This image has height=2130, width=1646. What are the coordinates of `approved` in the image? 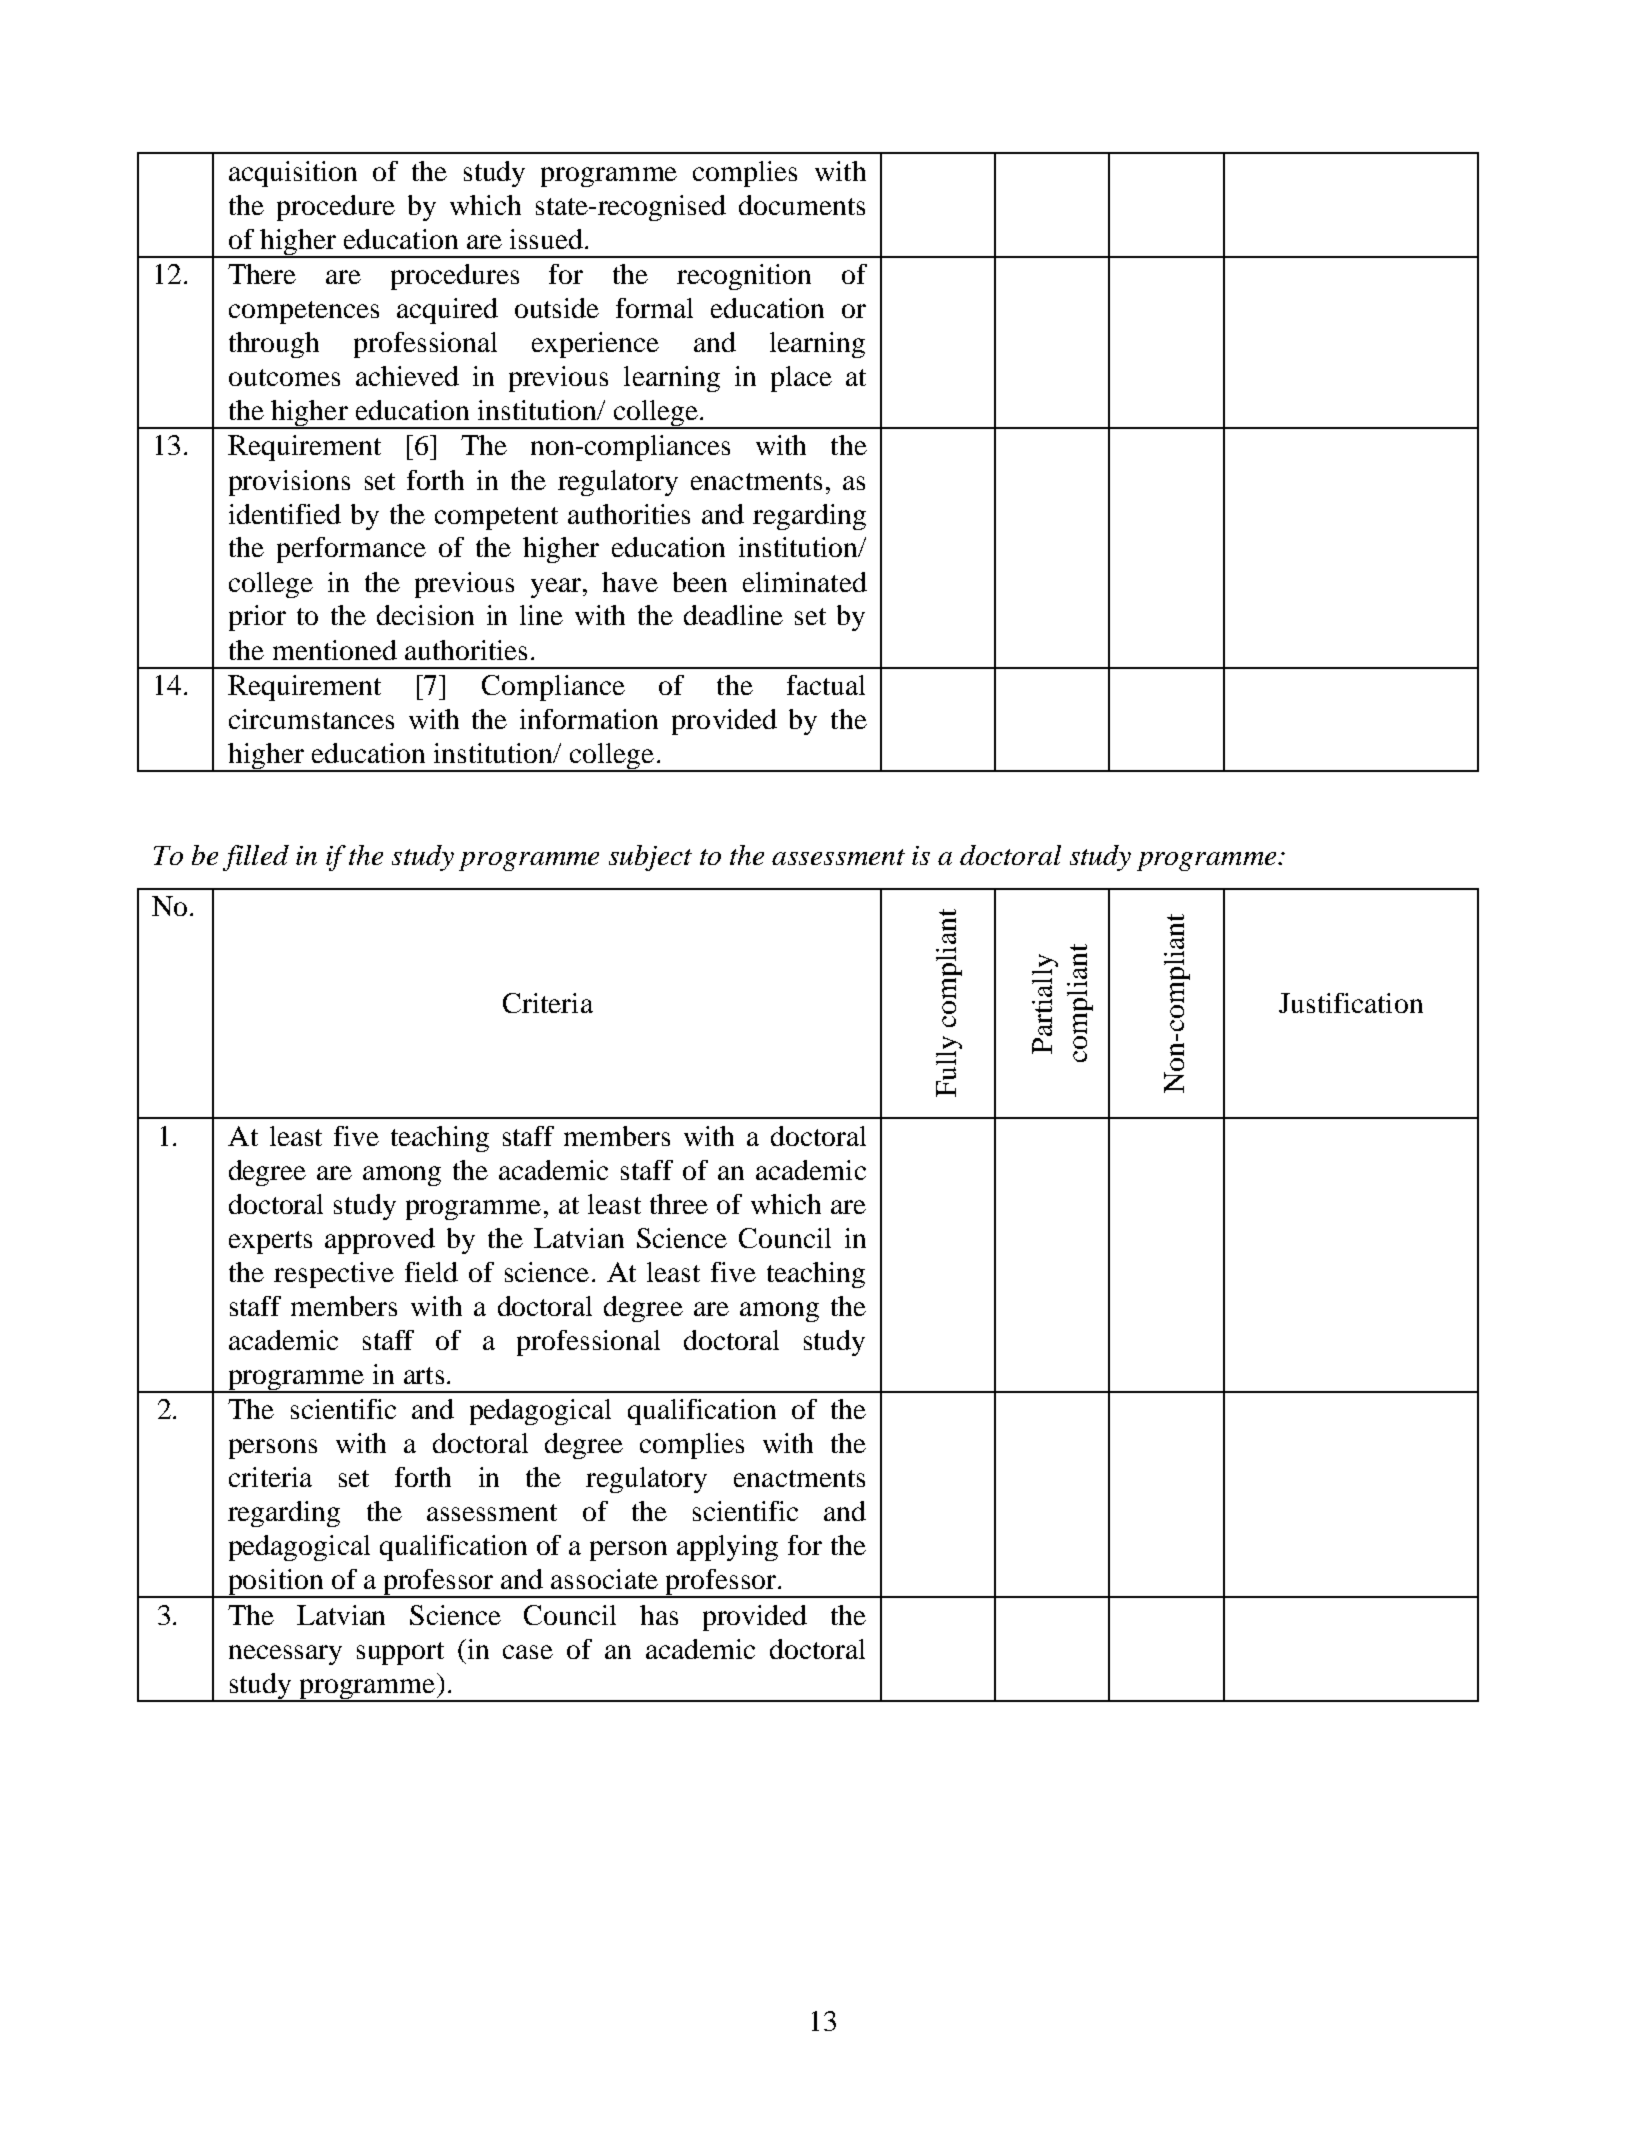 It's located at (380, 1241).
